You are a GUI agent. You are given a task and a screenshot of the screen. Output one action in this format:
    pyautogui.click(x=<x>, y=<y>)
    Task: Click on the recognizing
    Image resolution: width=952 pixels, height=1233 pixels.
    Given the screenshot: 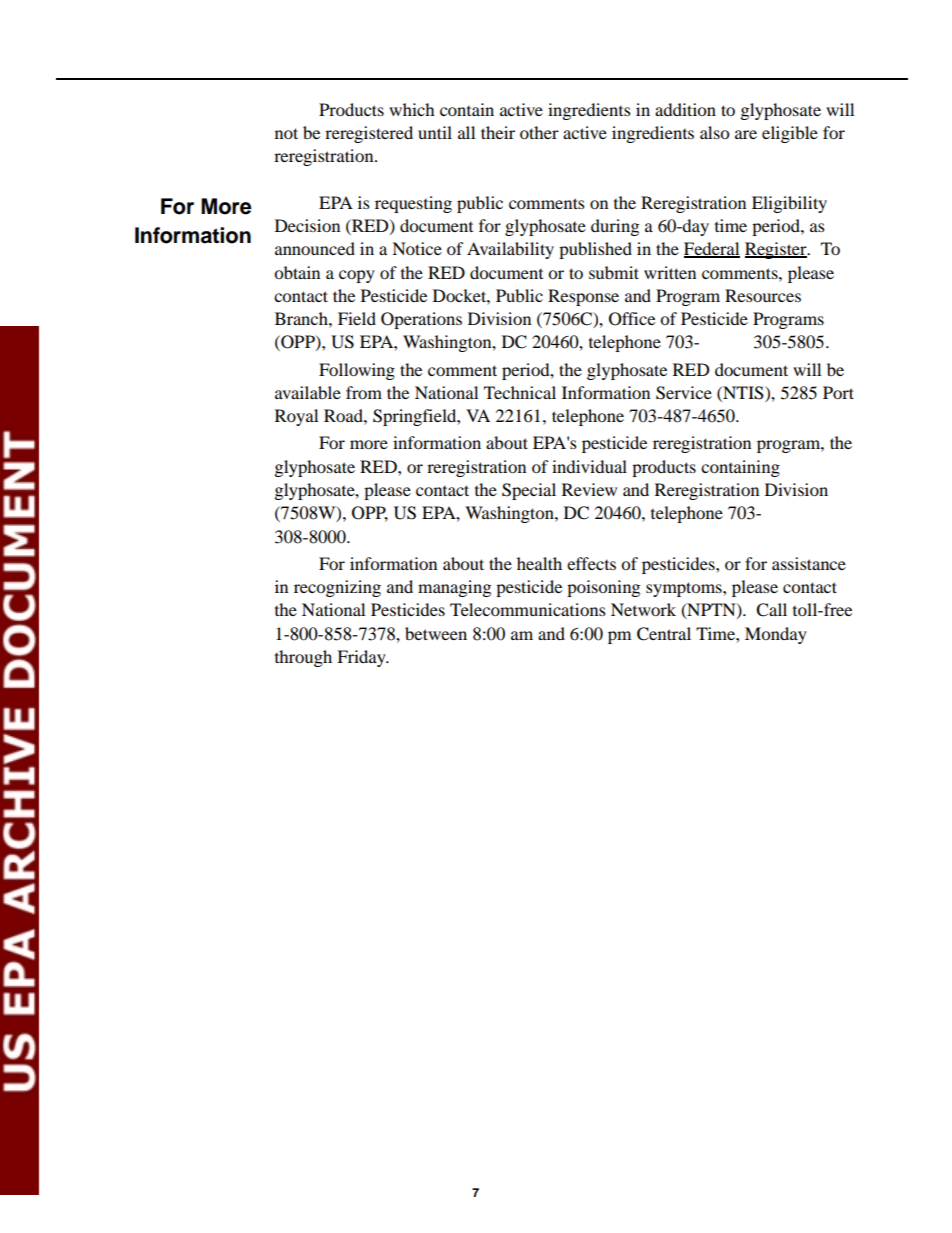 What is the action you would take?
    pyautogui.click(x=337, y=588)
